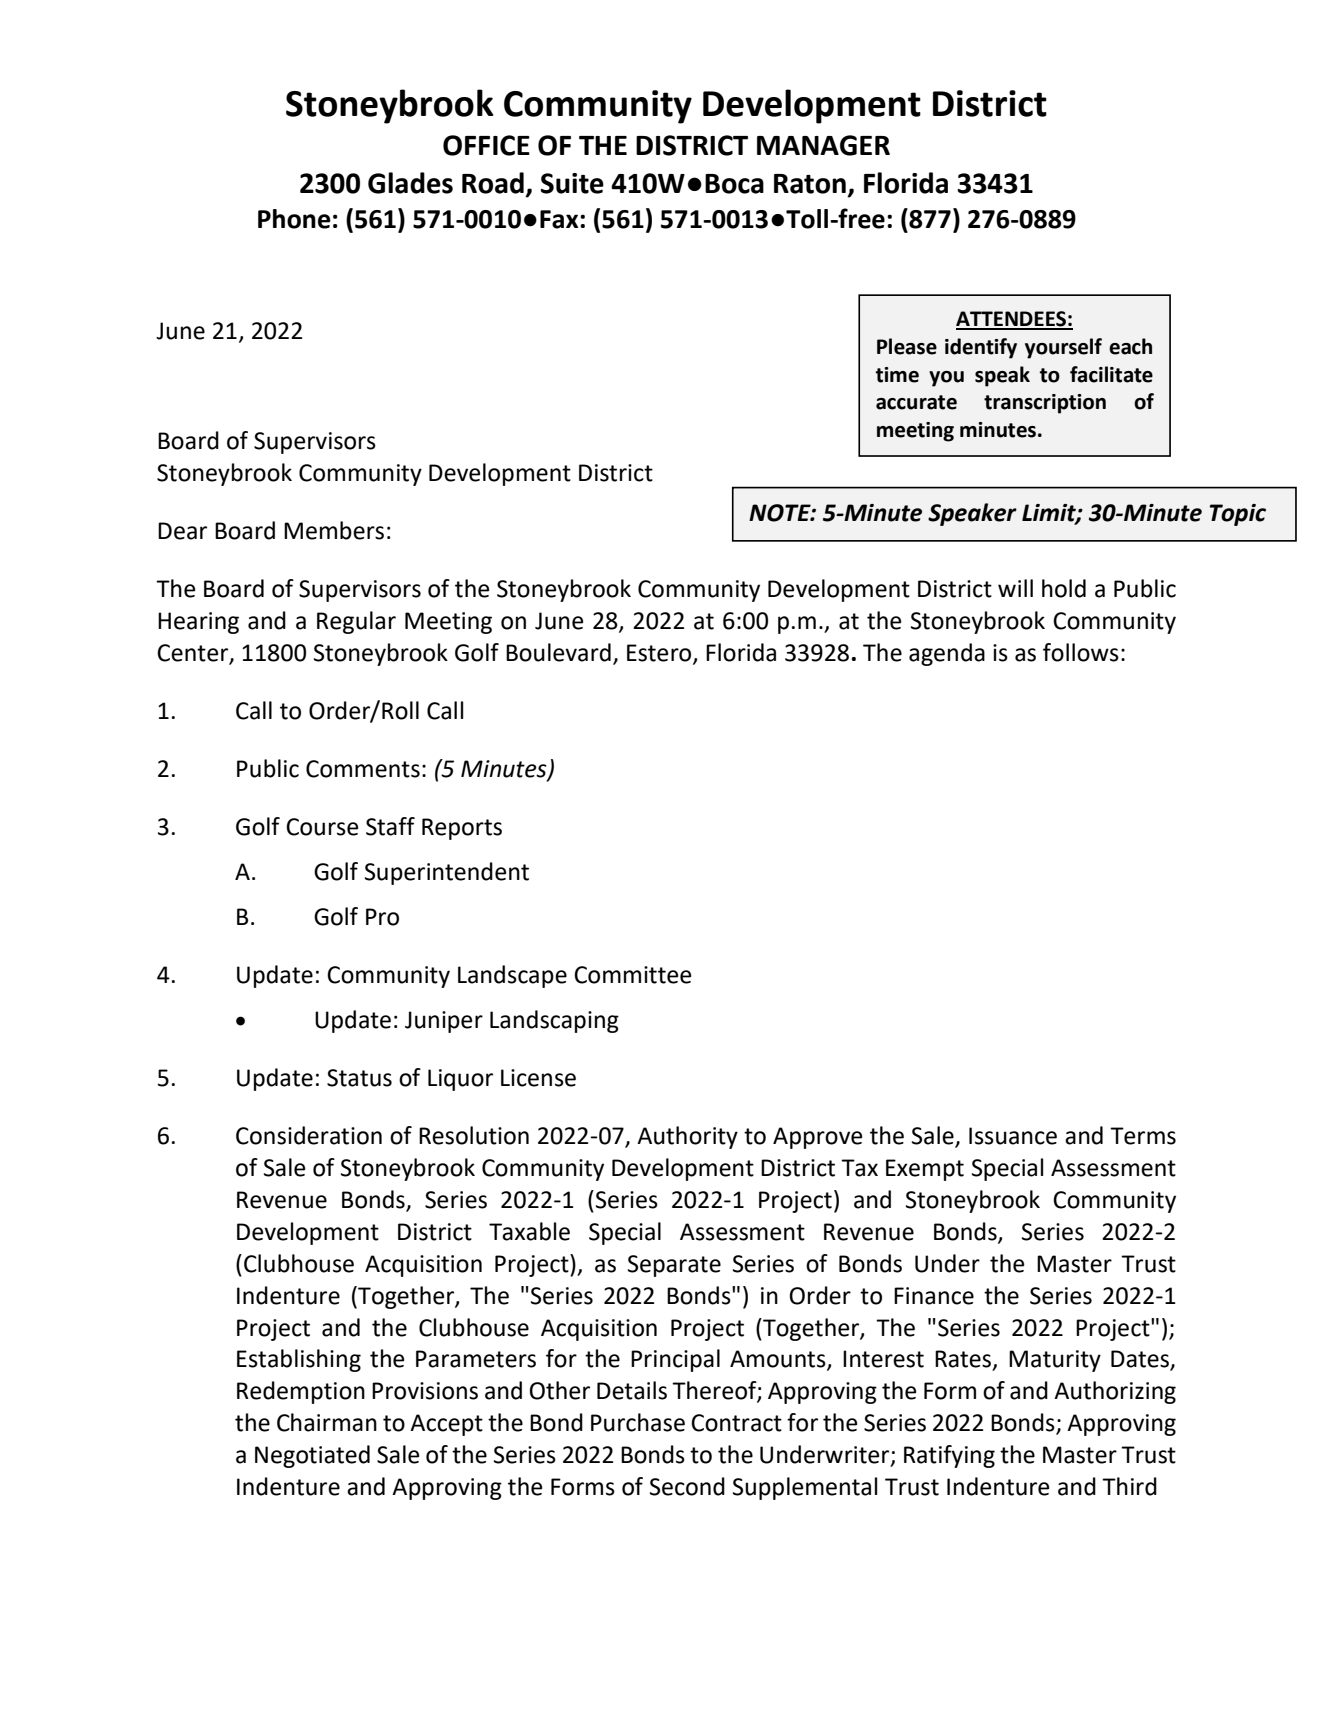 This screenshot has height=1725, width=1333. What do you see at coordinates (322, 827) in the screenshot?
I see `Course` at bounding box center [322, 827].
